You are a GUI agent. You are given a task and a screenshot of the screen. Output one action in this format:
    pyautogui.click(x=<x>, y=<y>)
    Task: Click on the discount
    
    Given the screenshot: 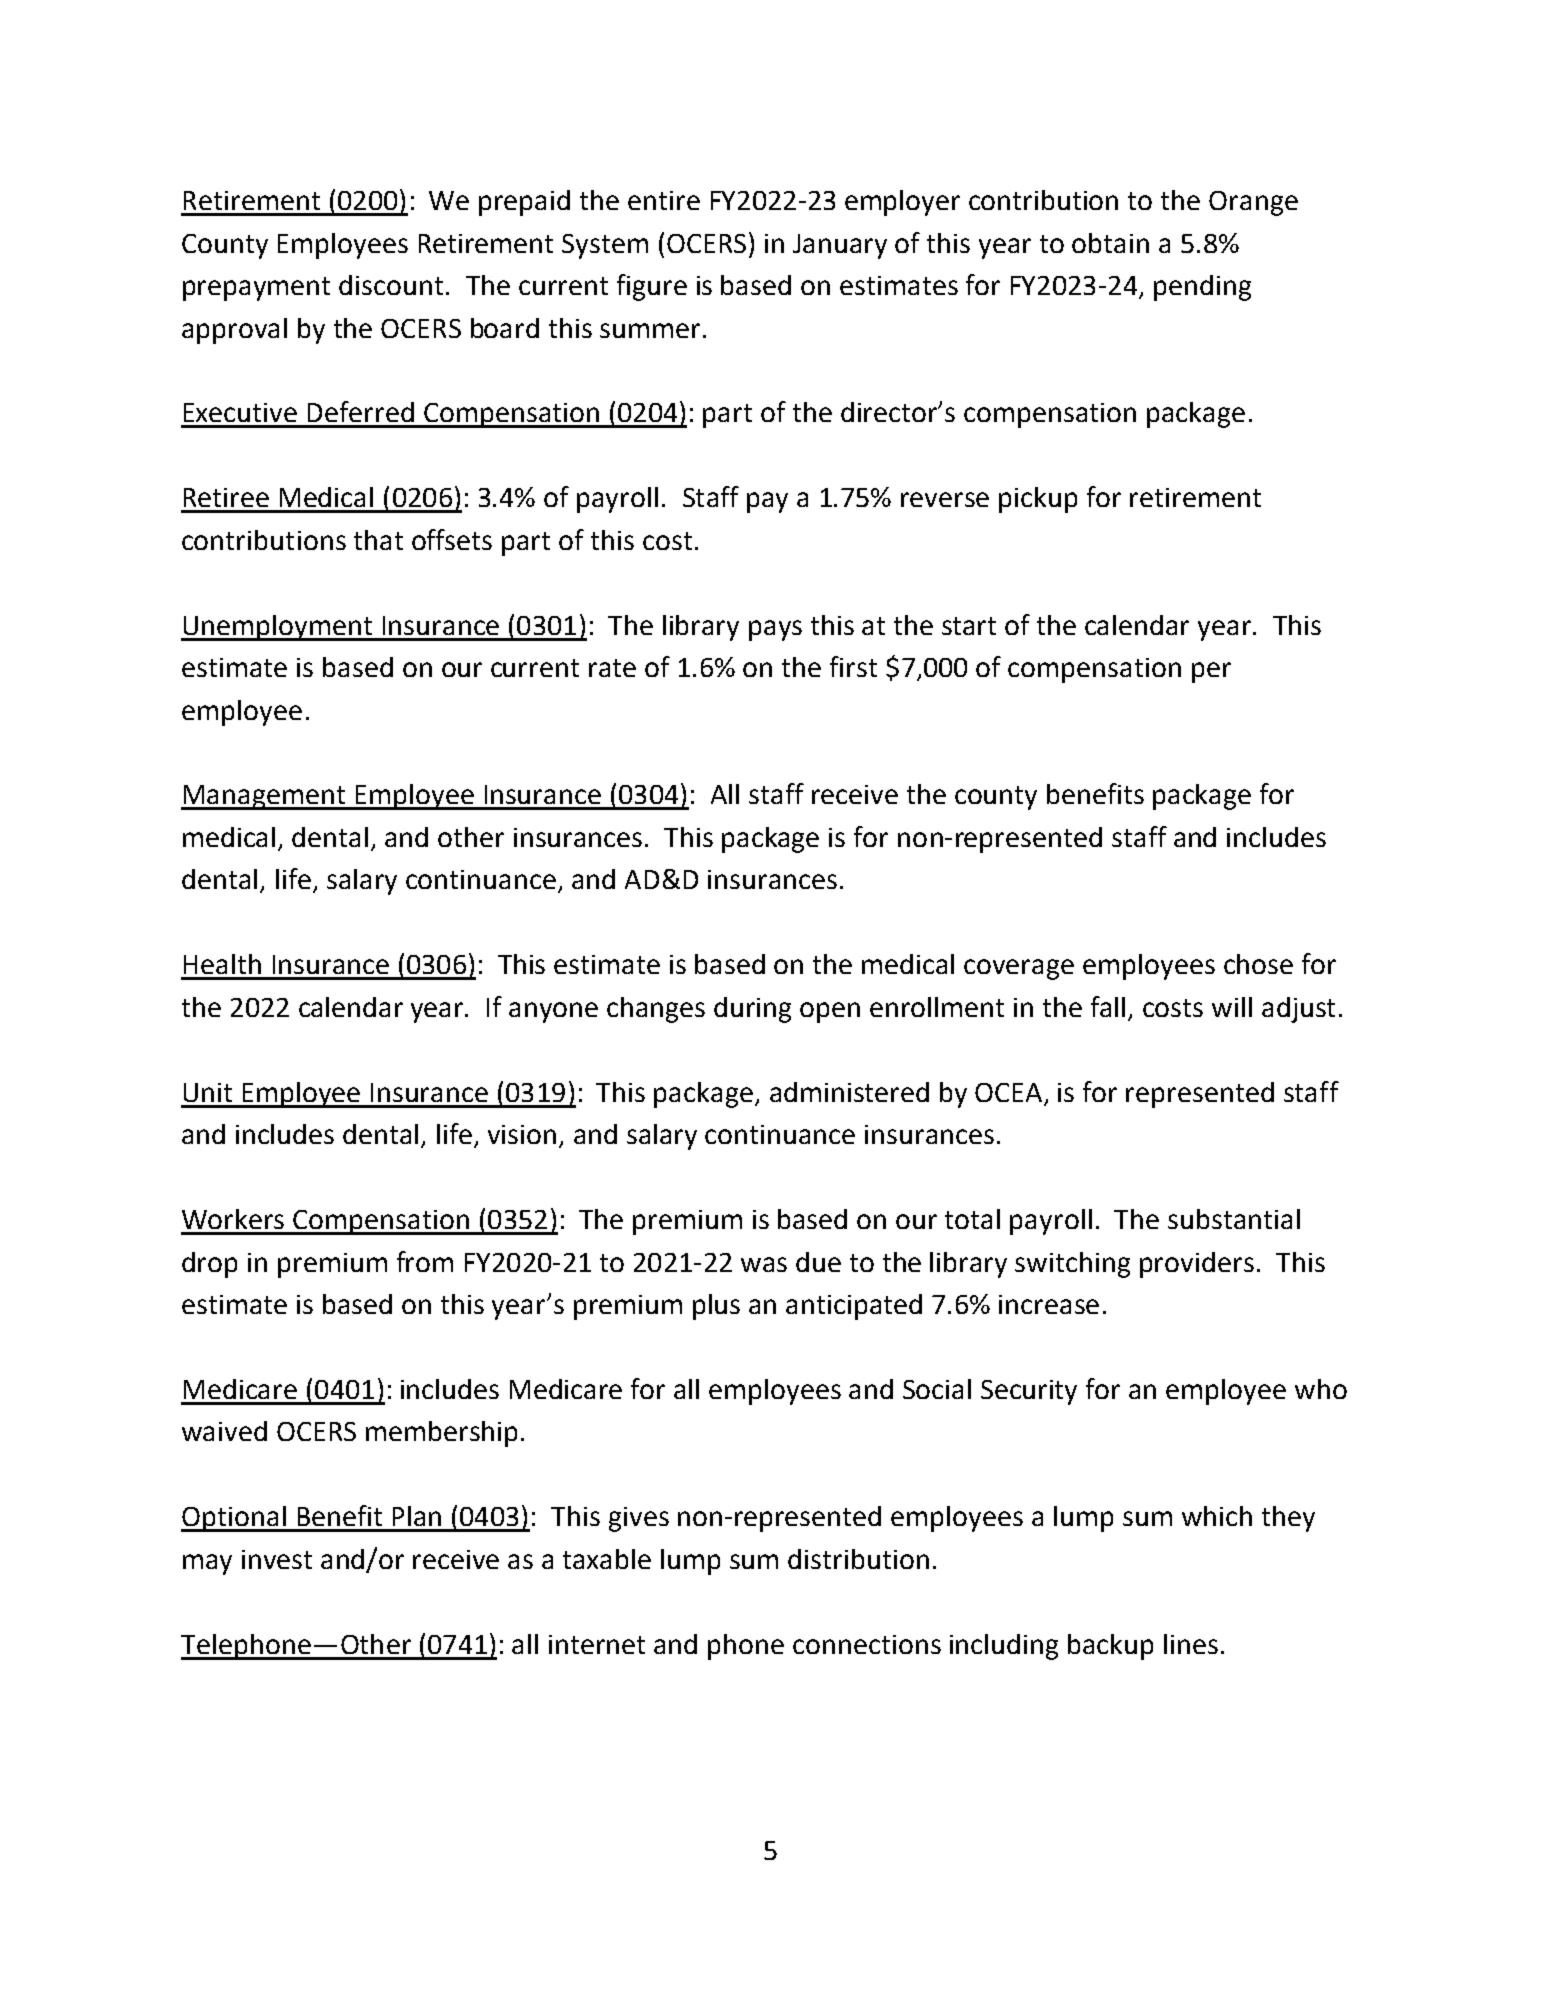 What is the action you would take?
    pyautogui.click(x=391, y=285)
